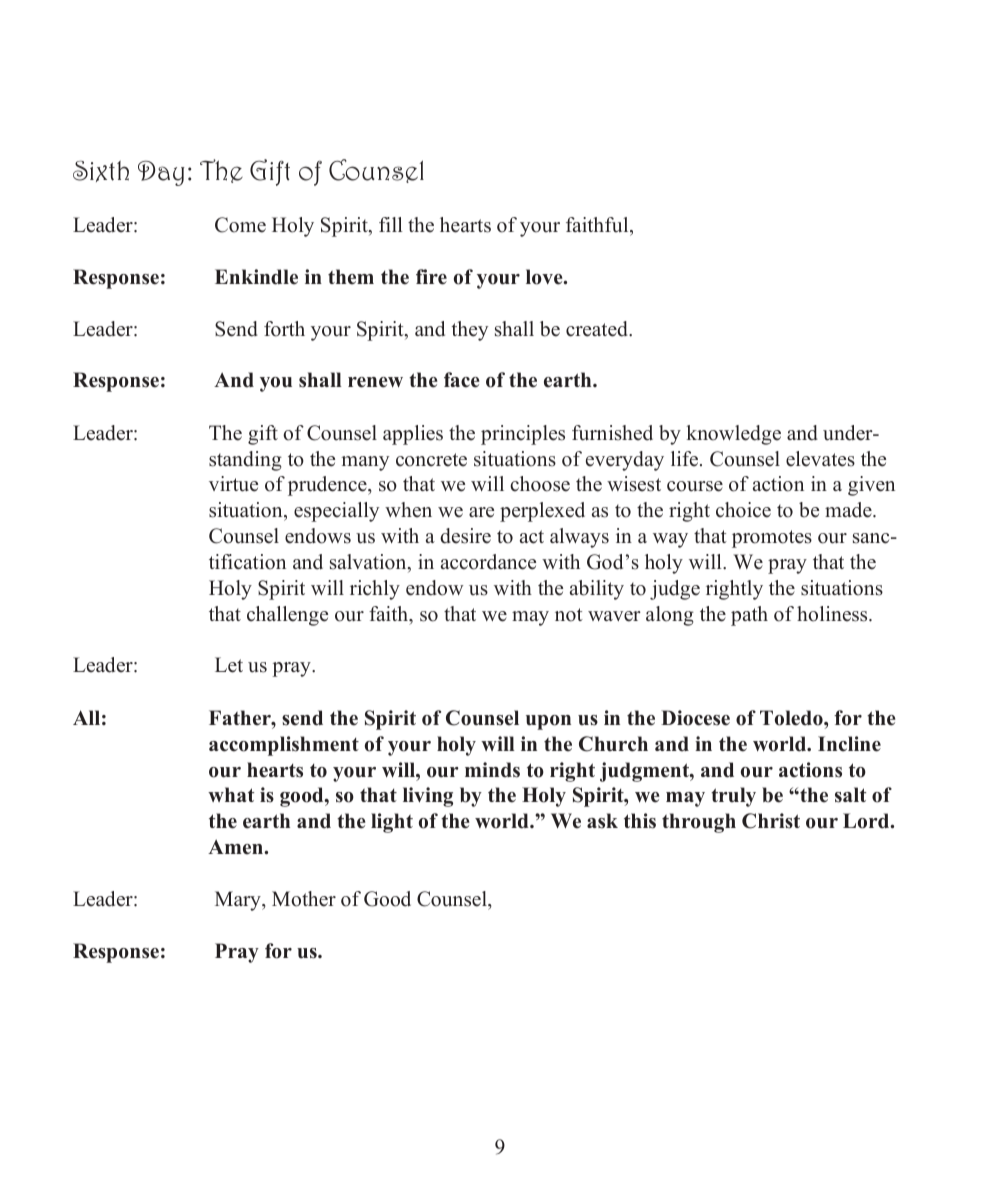 The width and height of the image is (991, 1204). Describe the element at coordinates (771, 821) in the image. I see `Christ` at that location.
